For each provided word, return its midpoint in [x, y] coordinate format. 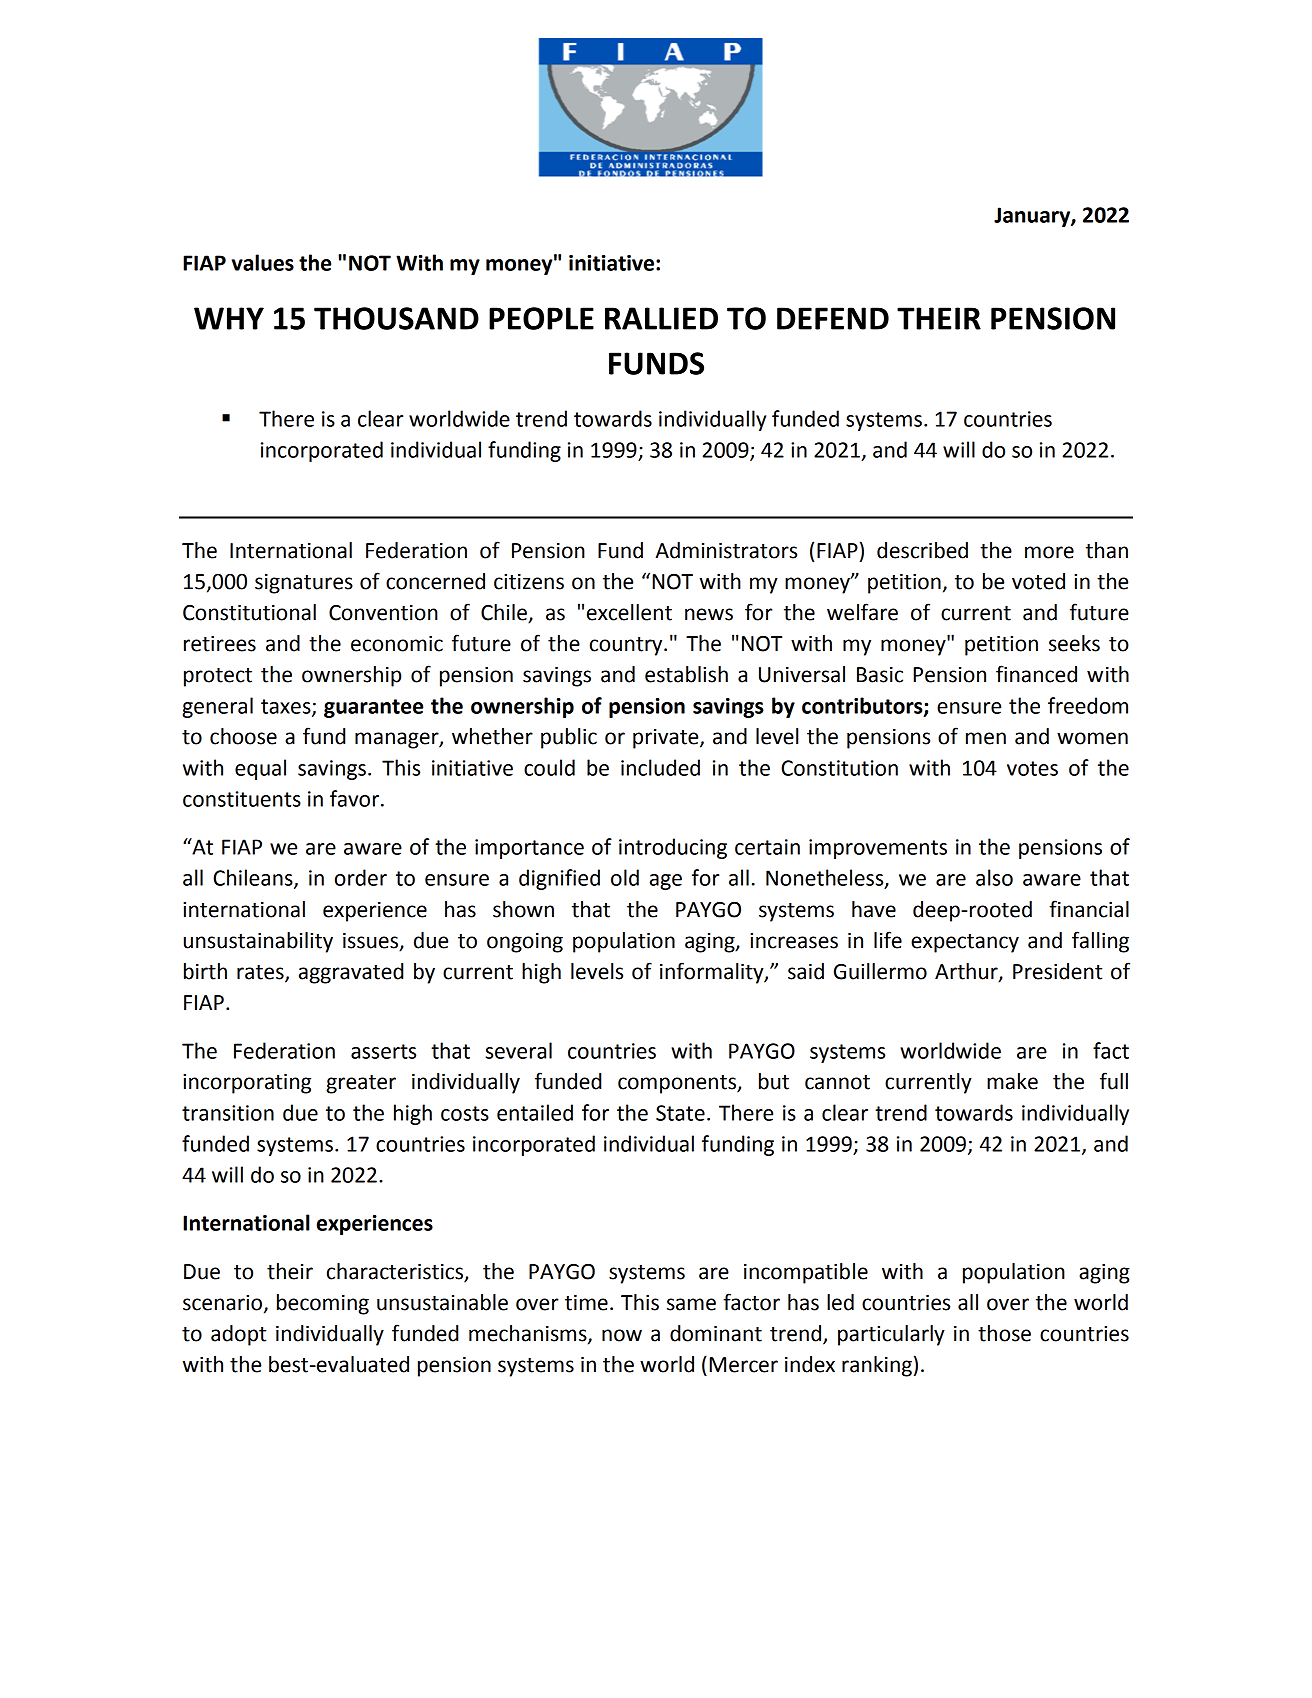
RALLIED [661, 318]
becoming [323, 1304]
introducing [673, 848]
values [263, 262]
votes [1032, 768]
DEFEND [833, 318]
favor [356, 798]
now [622, 1335]
